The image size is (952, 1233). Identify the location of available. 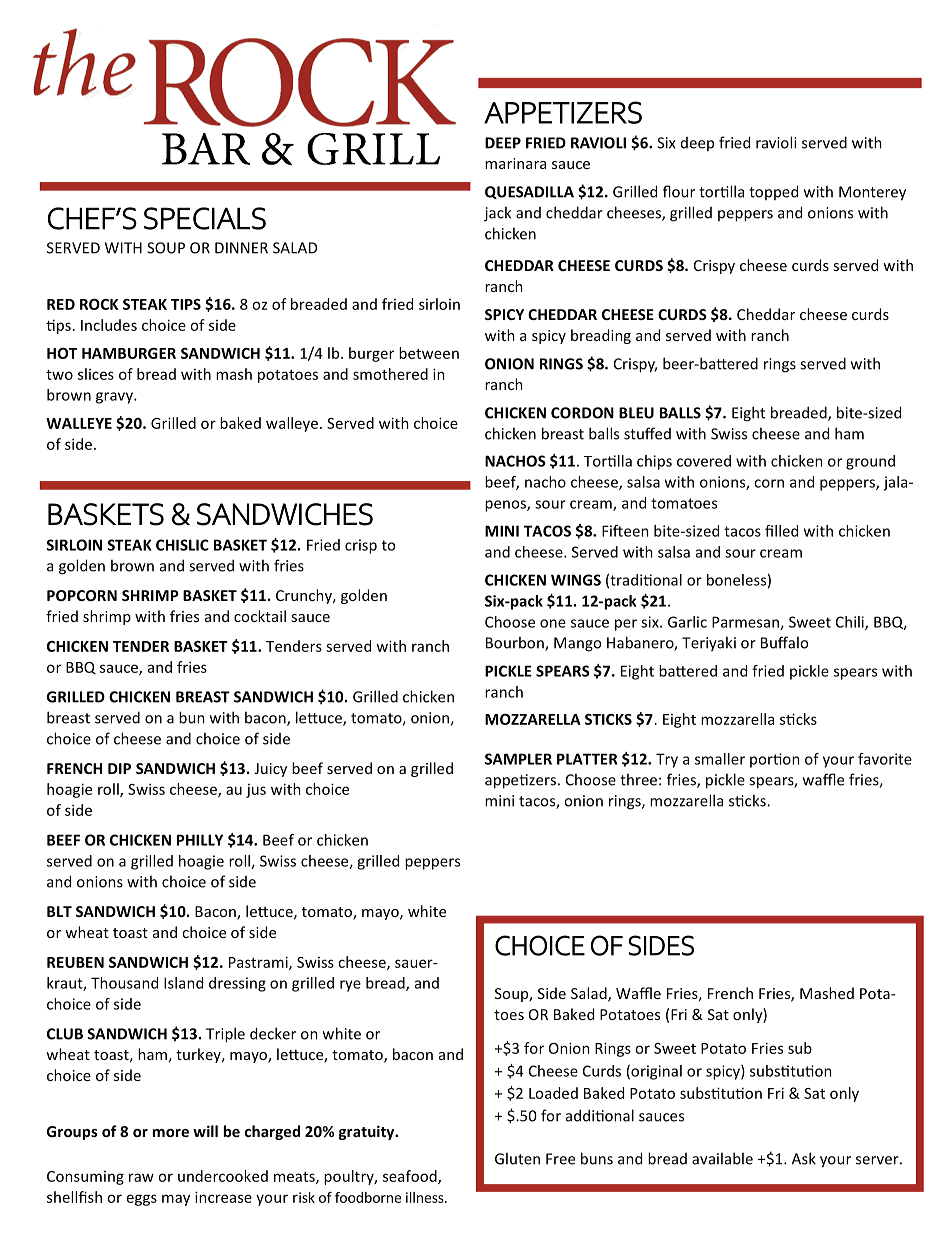
(722, 1158).
